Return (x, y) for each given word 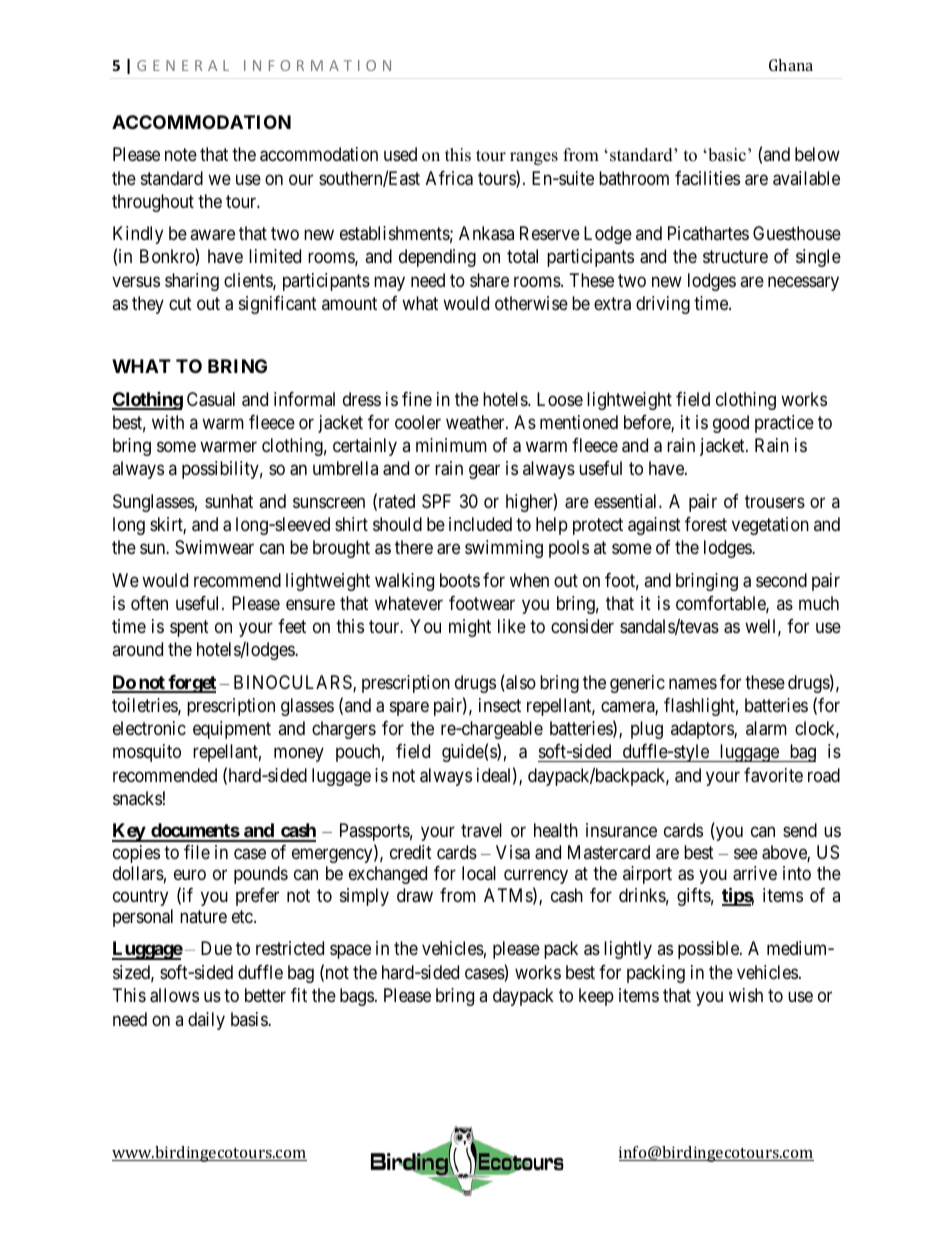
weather (476, 422)
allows (174, 995)
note (181, 155)
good (731, 424)
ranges (534, 158)
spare (409, 708)
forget (191, 684)
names (693, 684)
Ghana (791, 65)
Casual (211, 399)
